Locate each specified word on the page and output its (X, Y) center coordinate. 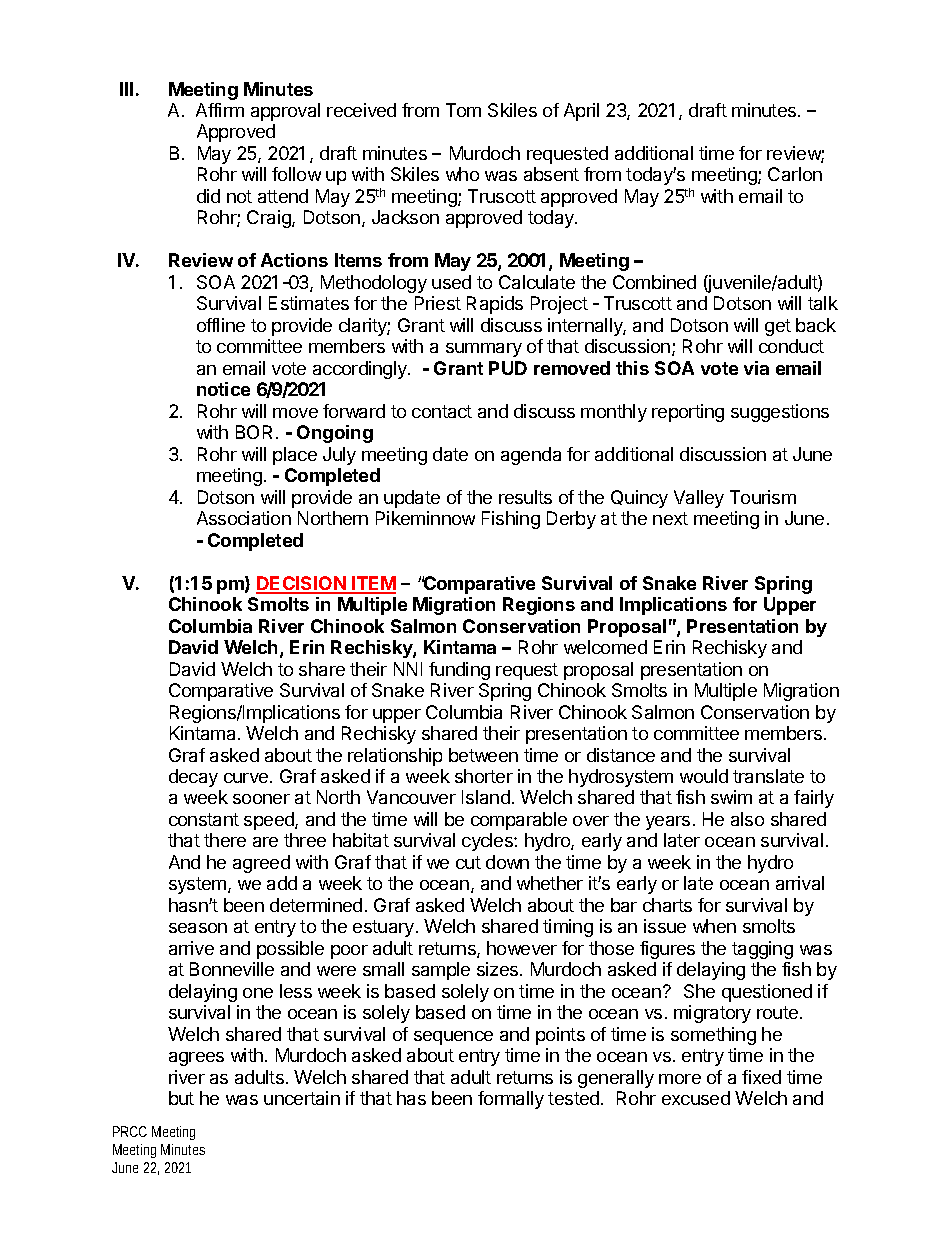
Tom (463, 110)
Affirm (220, 110)
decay (193, 778)
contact (442, 411)
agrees (196, 1059)
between (483, 755)
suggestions (780, 413)
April (581, 112)
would (704, 776)
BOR (256, 432)
